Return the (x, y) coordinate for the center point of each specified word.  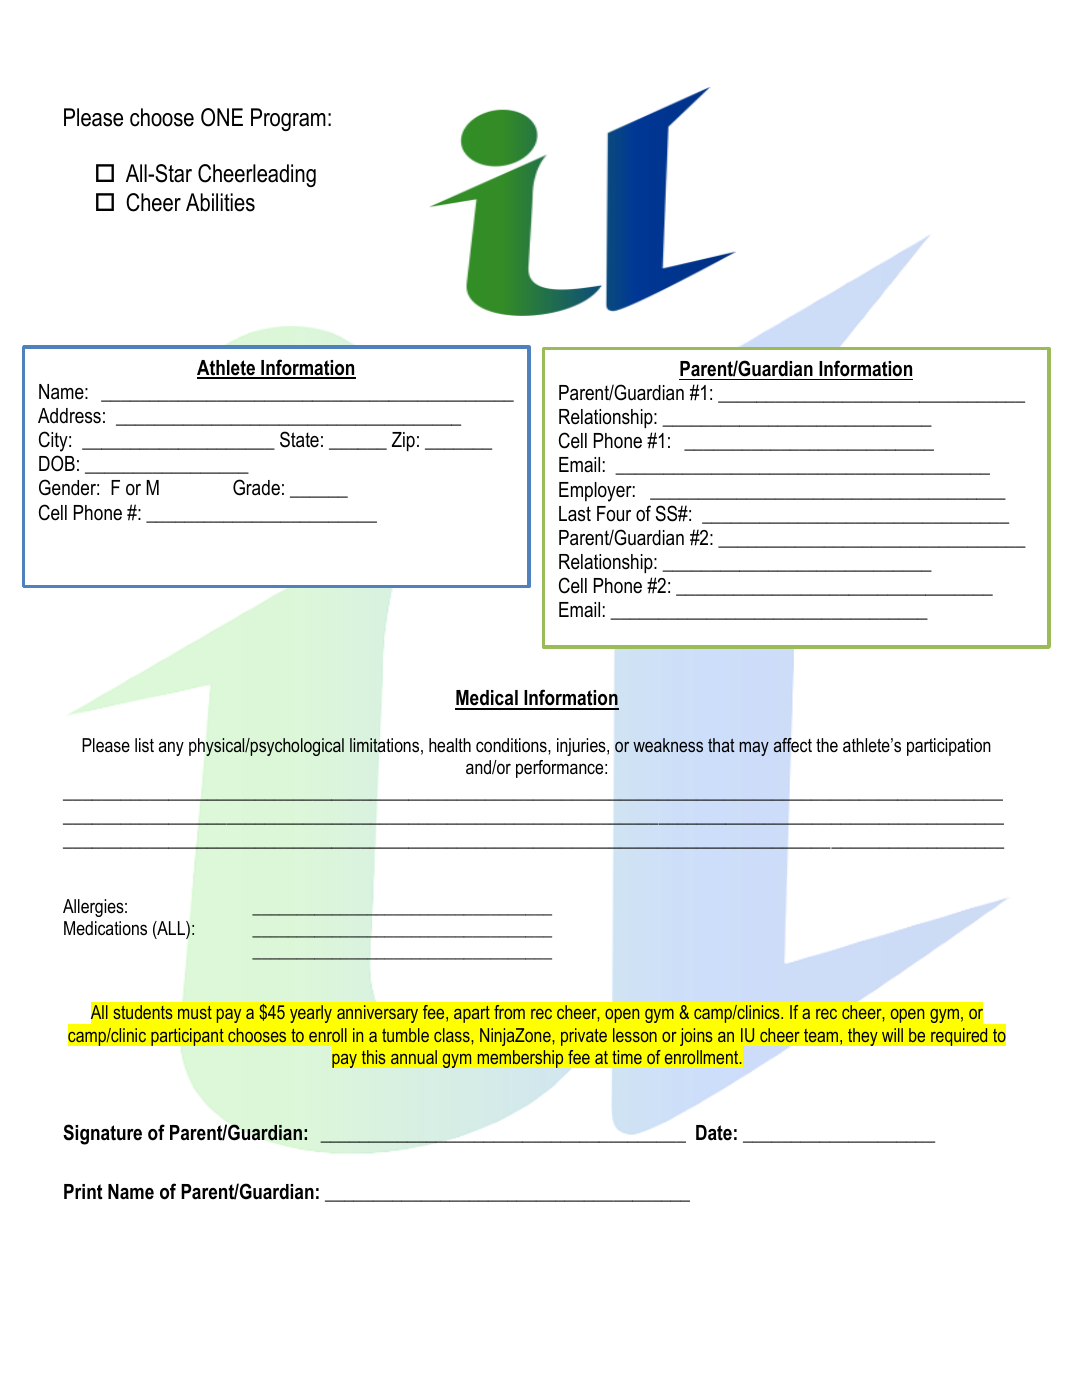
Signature (102, 1134)
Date (714, 1133)
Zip (403, 441)
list (144, 745)
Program (288, 119)
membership (520, 1059)
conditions (512, 745)
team (821, 1035)
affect (792, 745)
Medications (105, 928)
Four (614, 514)
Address (69, 416)
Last (575, 514)
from (509, 1012)
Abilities (220, 202)
